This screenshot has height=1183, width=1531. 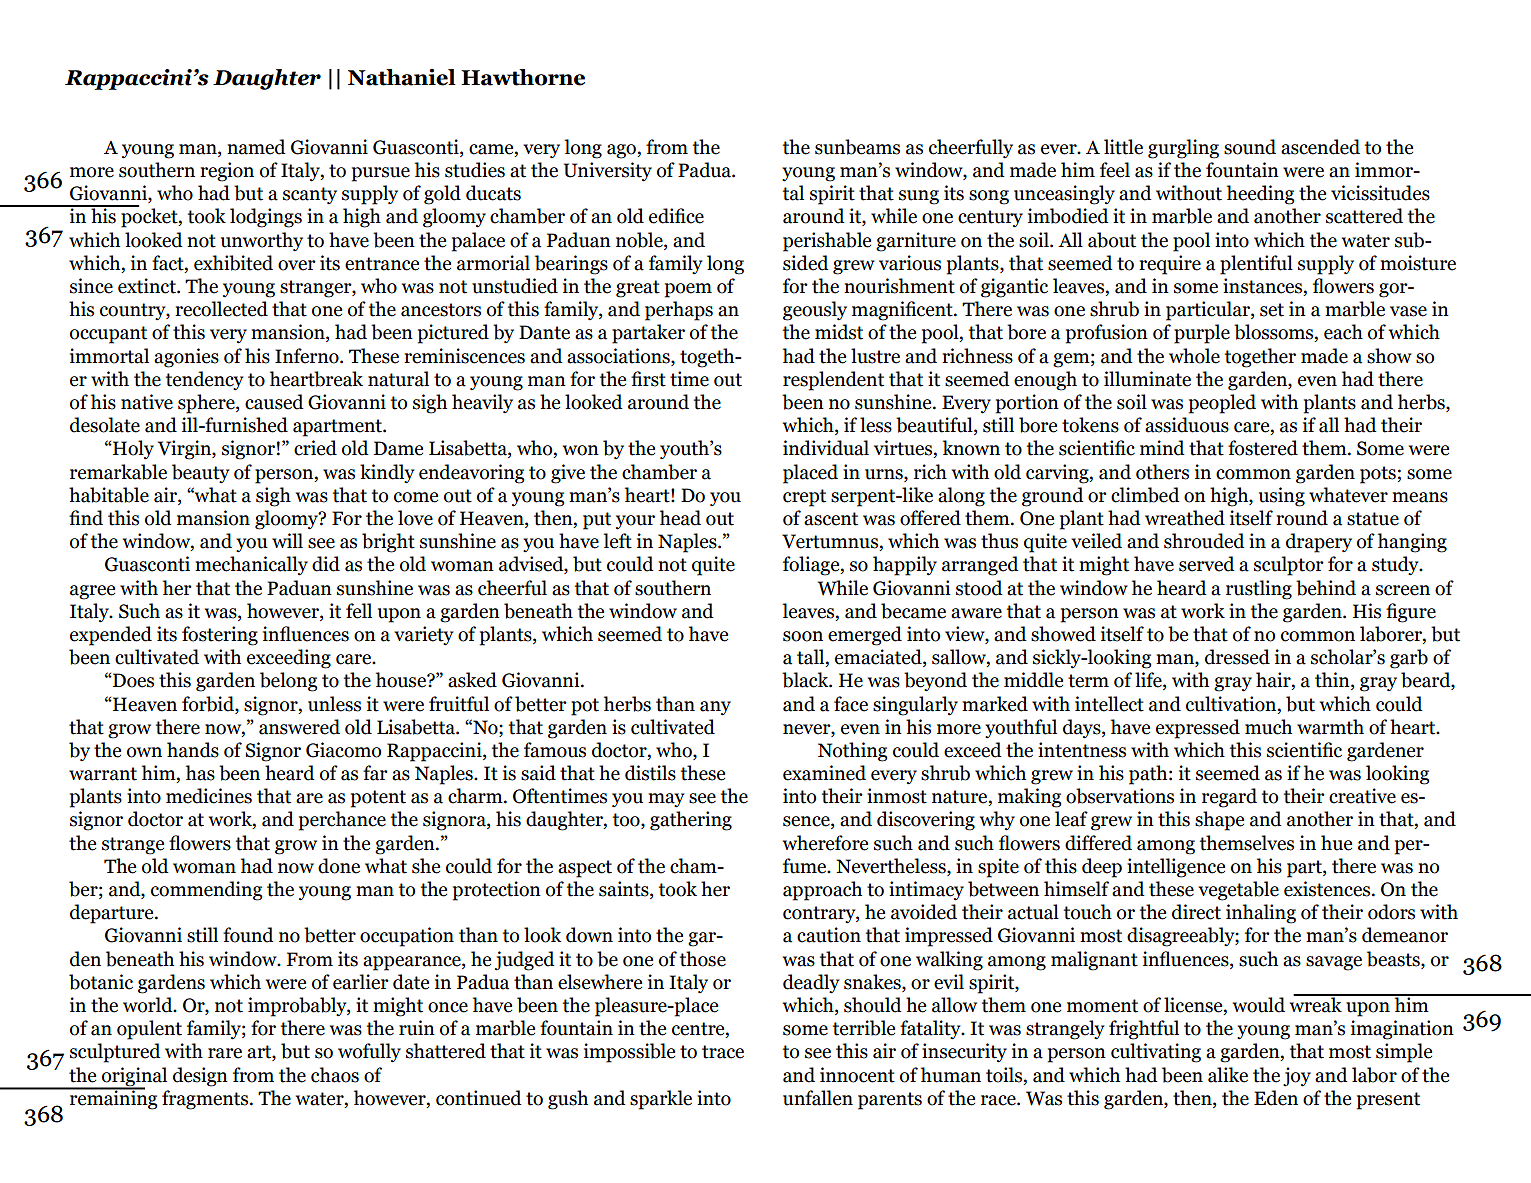 I want to click on fostered, so click(x=1263, y=448).
